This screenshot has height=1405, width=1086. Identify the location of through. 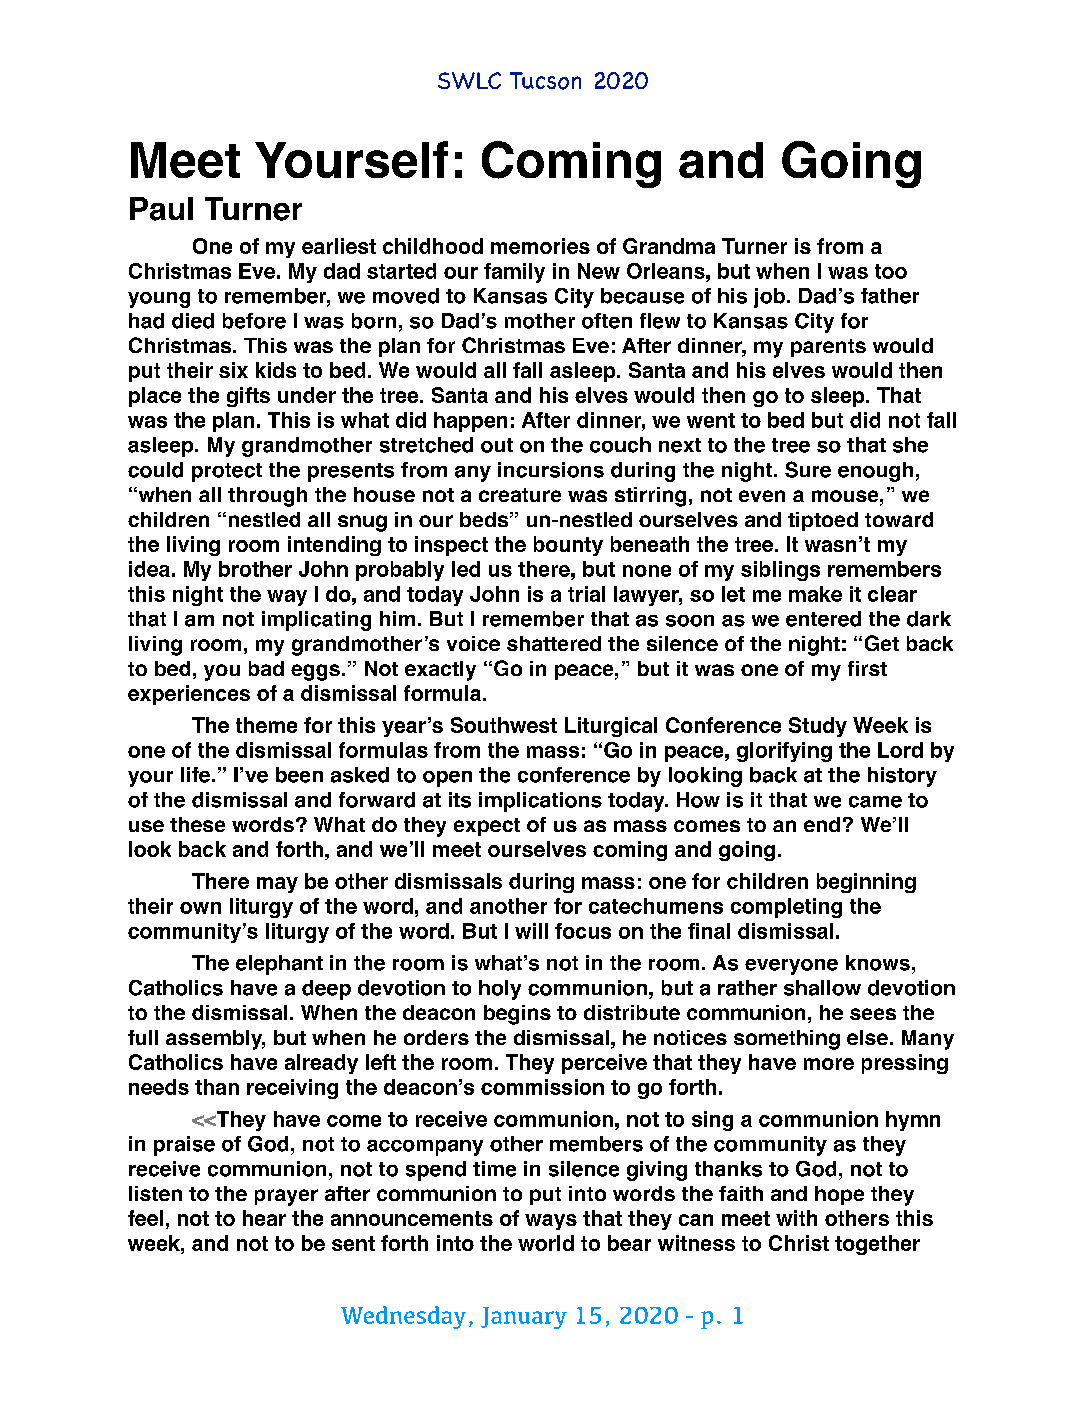
(267, 497).
